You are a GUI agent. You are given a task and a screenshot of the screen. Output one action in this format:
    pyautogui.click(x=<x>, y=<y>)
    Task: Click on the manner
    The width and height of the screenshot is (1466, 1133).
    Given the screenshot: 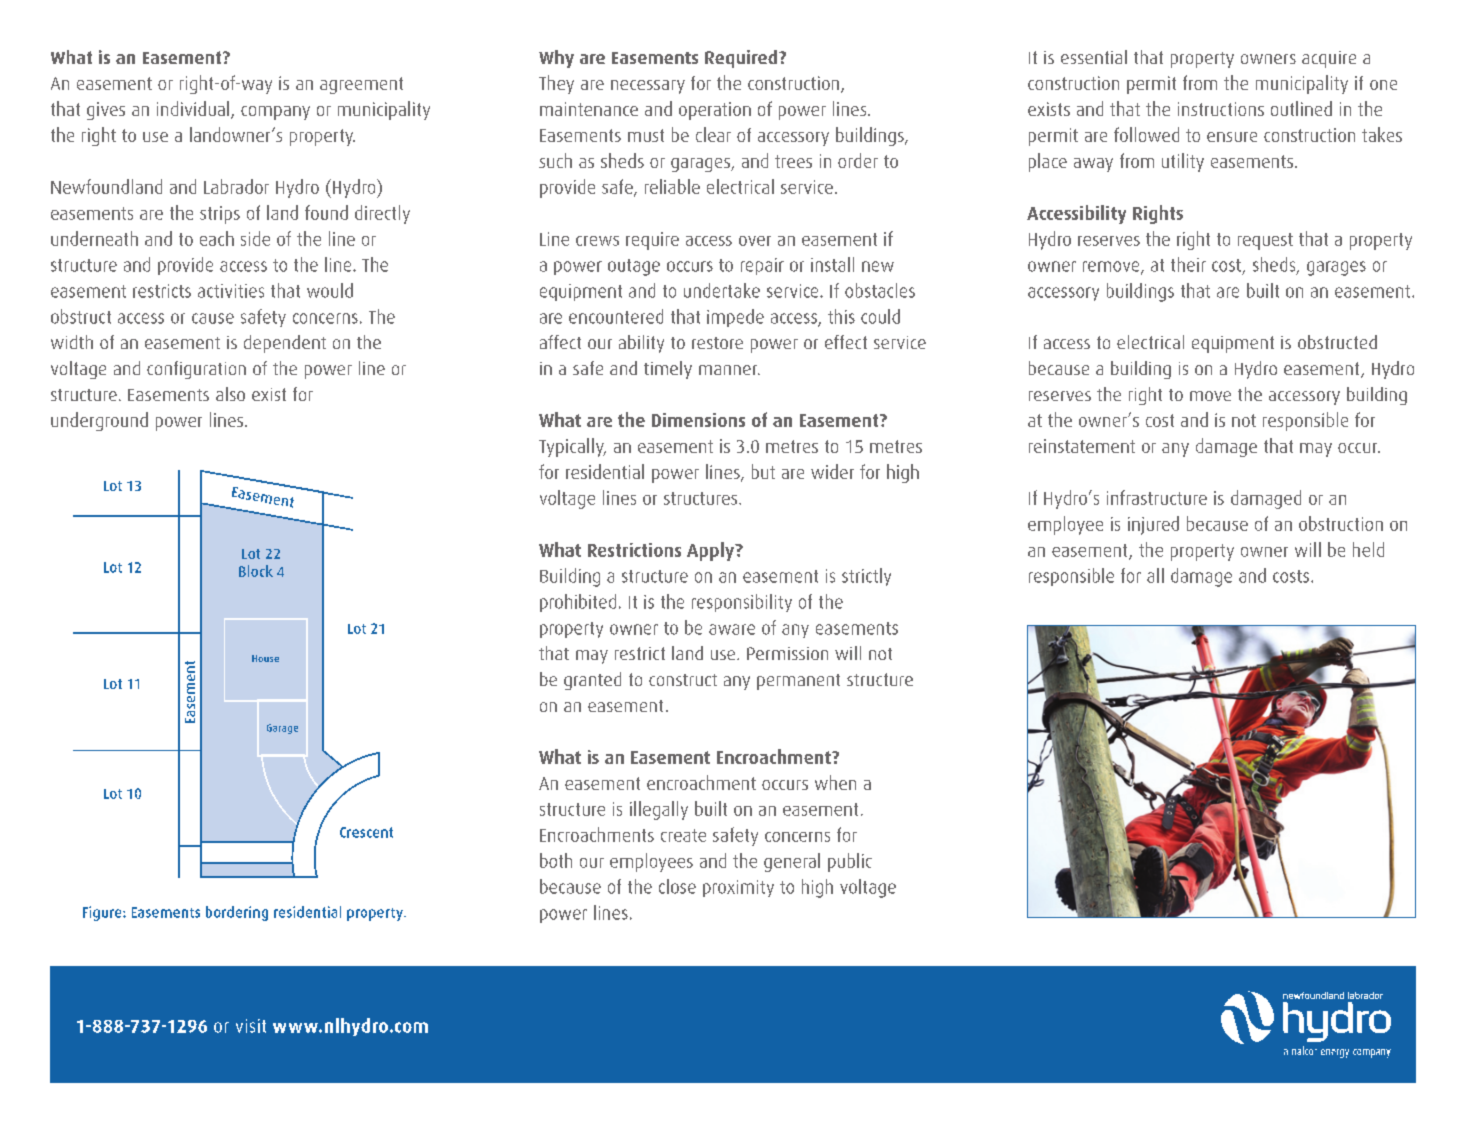 What is the action you would take?
    pyautogui.click(x=729, y=370)
